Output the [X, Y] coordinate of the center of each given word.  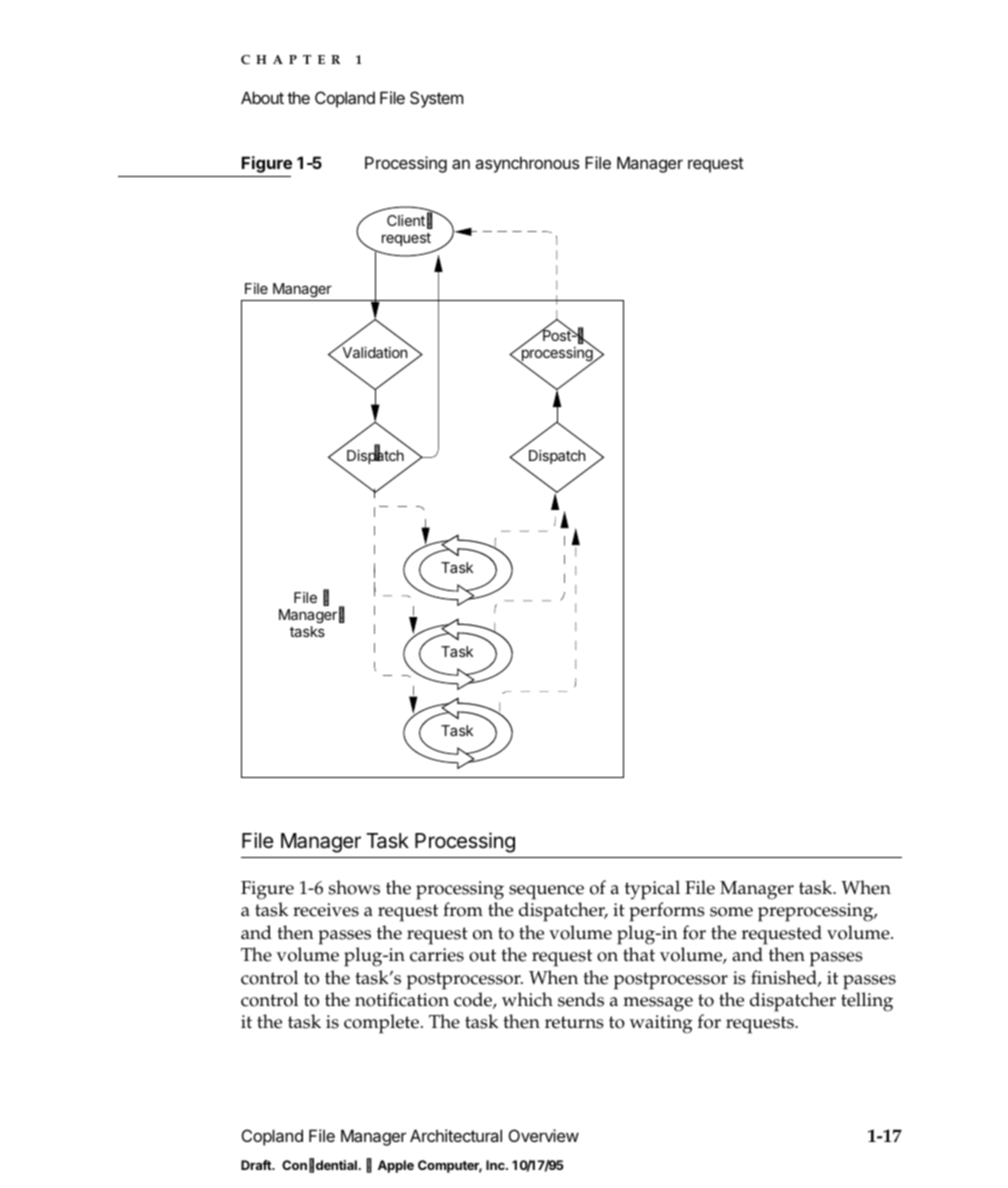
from [463, 909]
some [731, 912]
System [436, 99]
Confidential [320, 1165]
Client [406, 220]
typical [652, 890]
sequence [546, 892]
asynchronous [527, 164]
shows [354, 887]
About [262, 97]
